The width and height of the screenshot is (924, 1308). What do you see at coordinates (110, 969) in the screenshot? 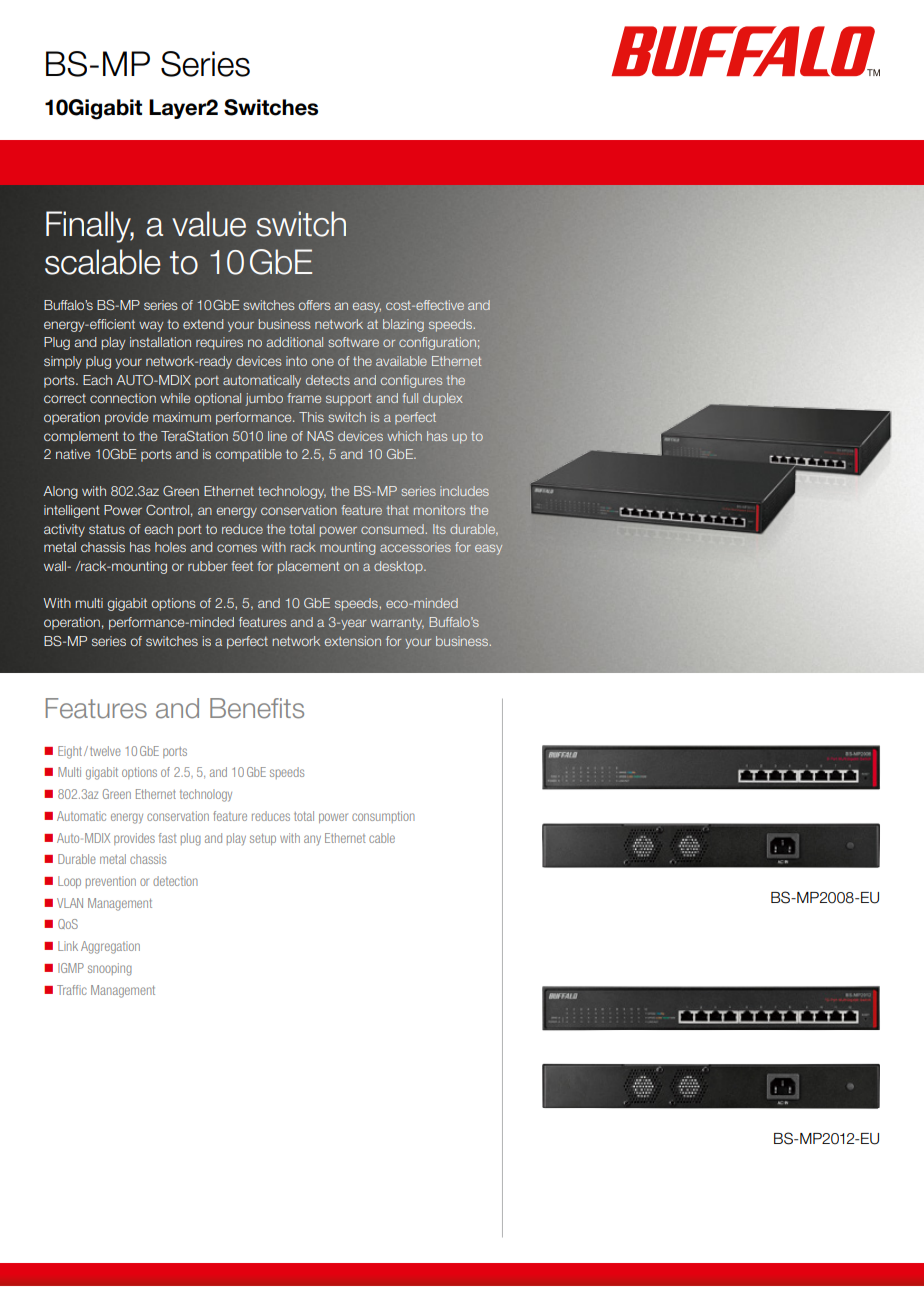
I see `snooping` at bounding box center [110, 969].
